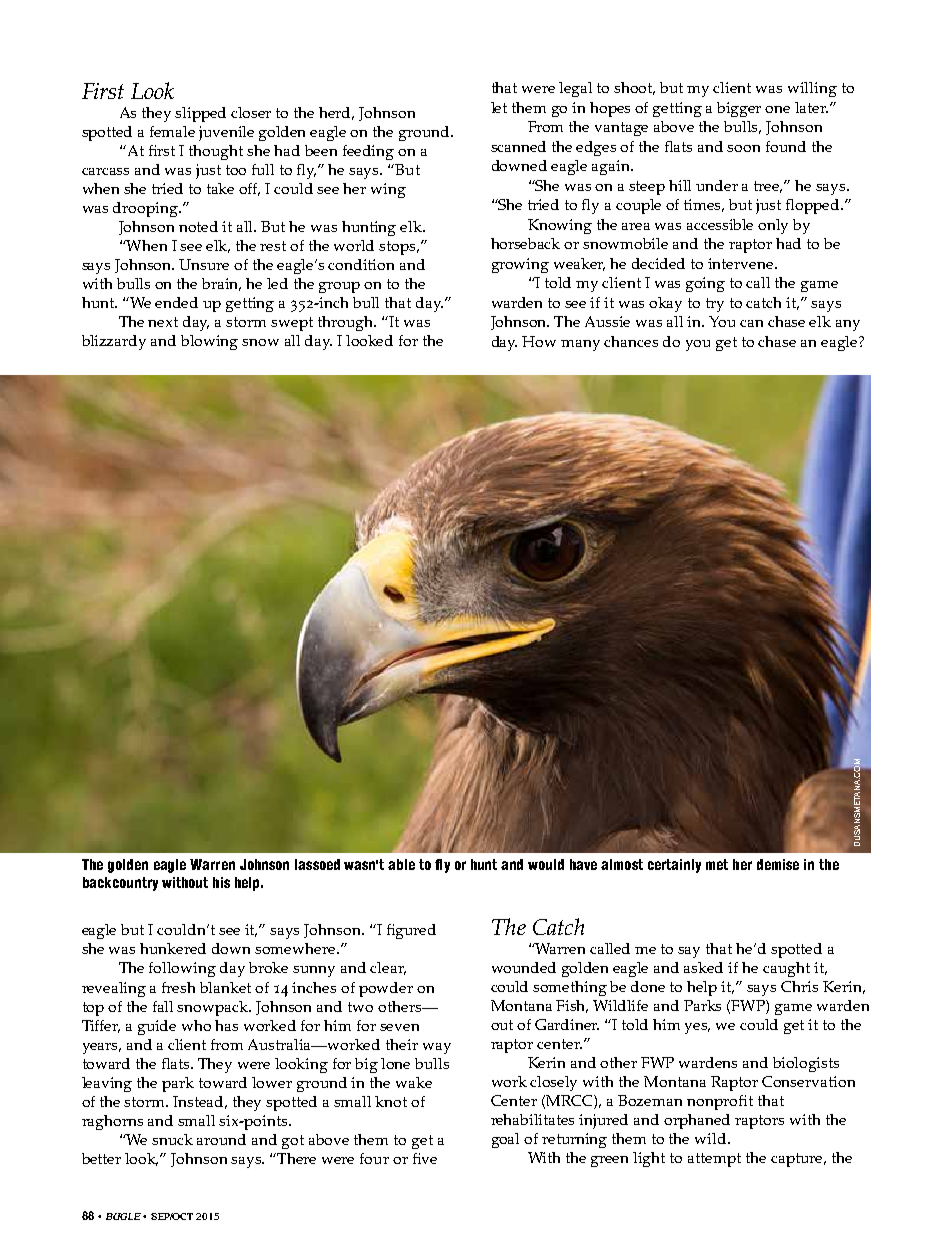 This document has width=952, height=1250. What do you see at coordinates (172, 1139) in the document?
I see `snuck` at bounding box center [172, 1139].
